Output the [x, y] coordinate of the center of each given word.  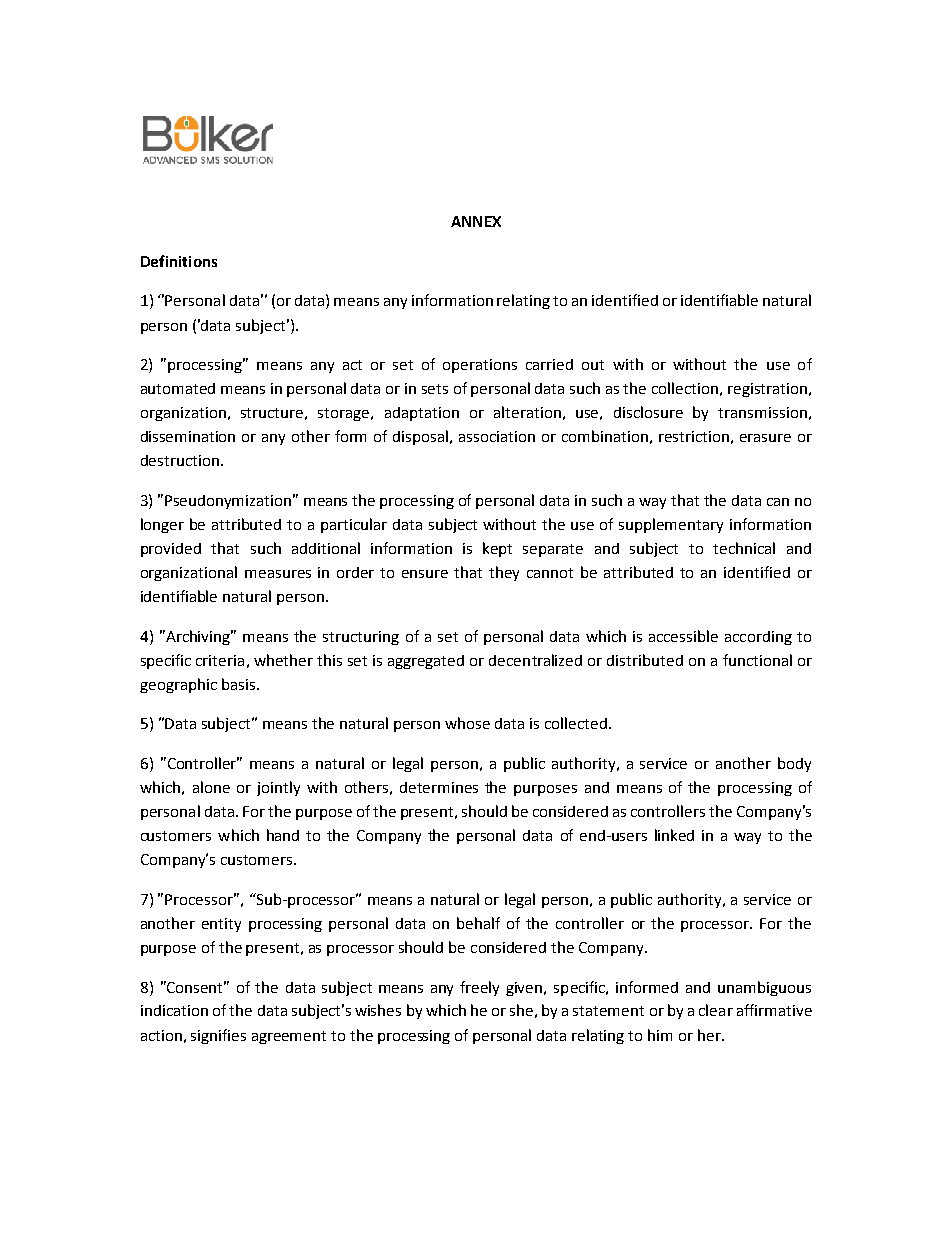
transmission [762, 412]
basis [238, 684]
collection [685, 388]
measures [278, 574]
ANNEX [476, 221]
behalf [478, 923]
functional [757, 660]
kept [497, 549]
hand [283, 835]
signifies [218, 1036]
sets [435, 389]
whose [467, 723]
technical [744, 548]
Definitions [179, 261]
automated [178, 388]
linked [674, 835]
